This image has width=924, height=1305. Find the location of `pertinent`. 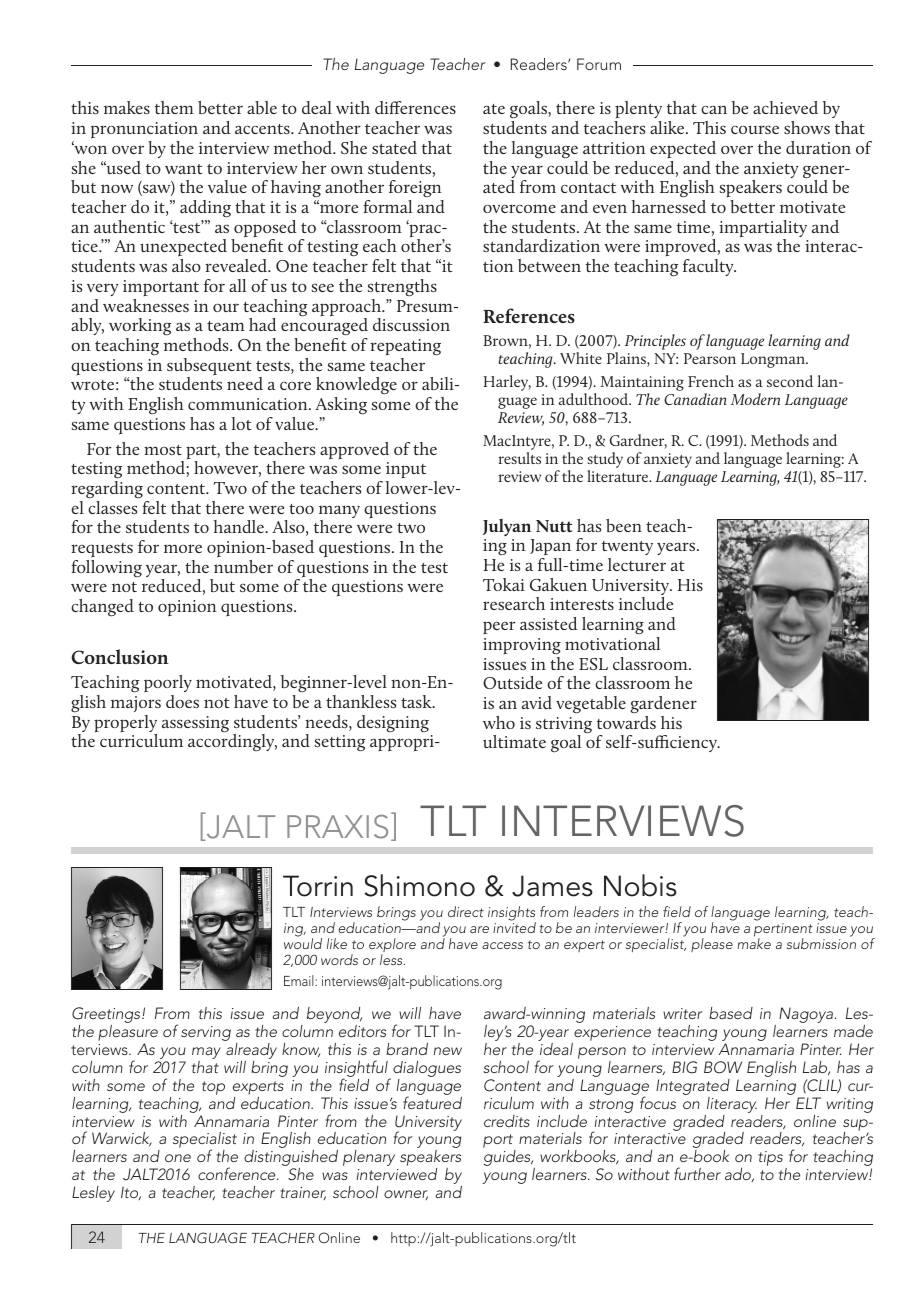

pertinent is located at coordinates (783, 931).
